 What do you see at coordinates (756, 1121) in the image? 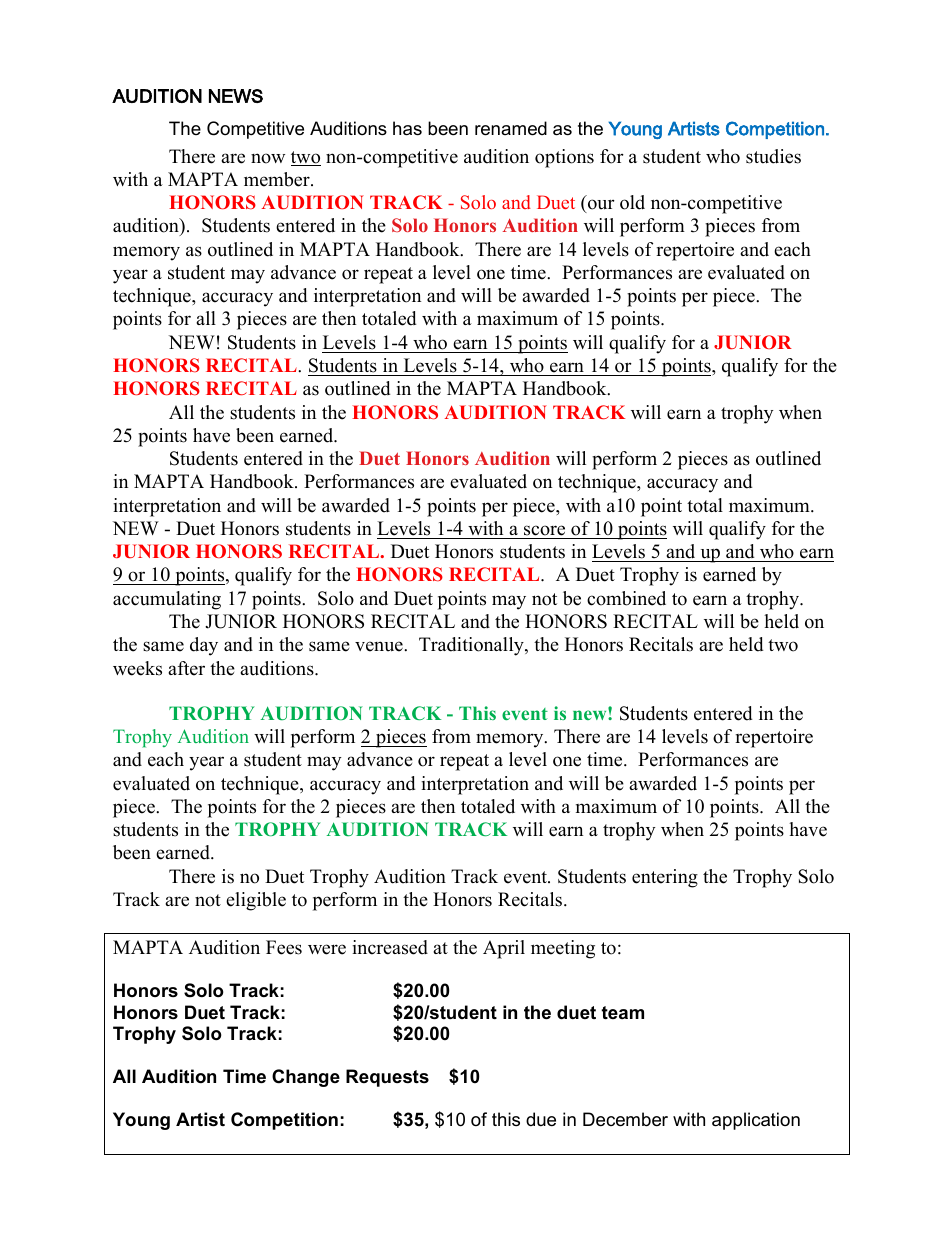
I see `application` at bounding box center [756, 1121].
